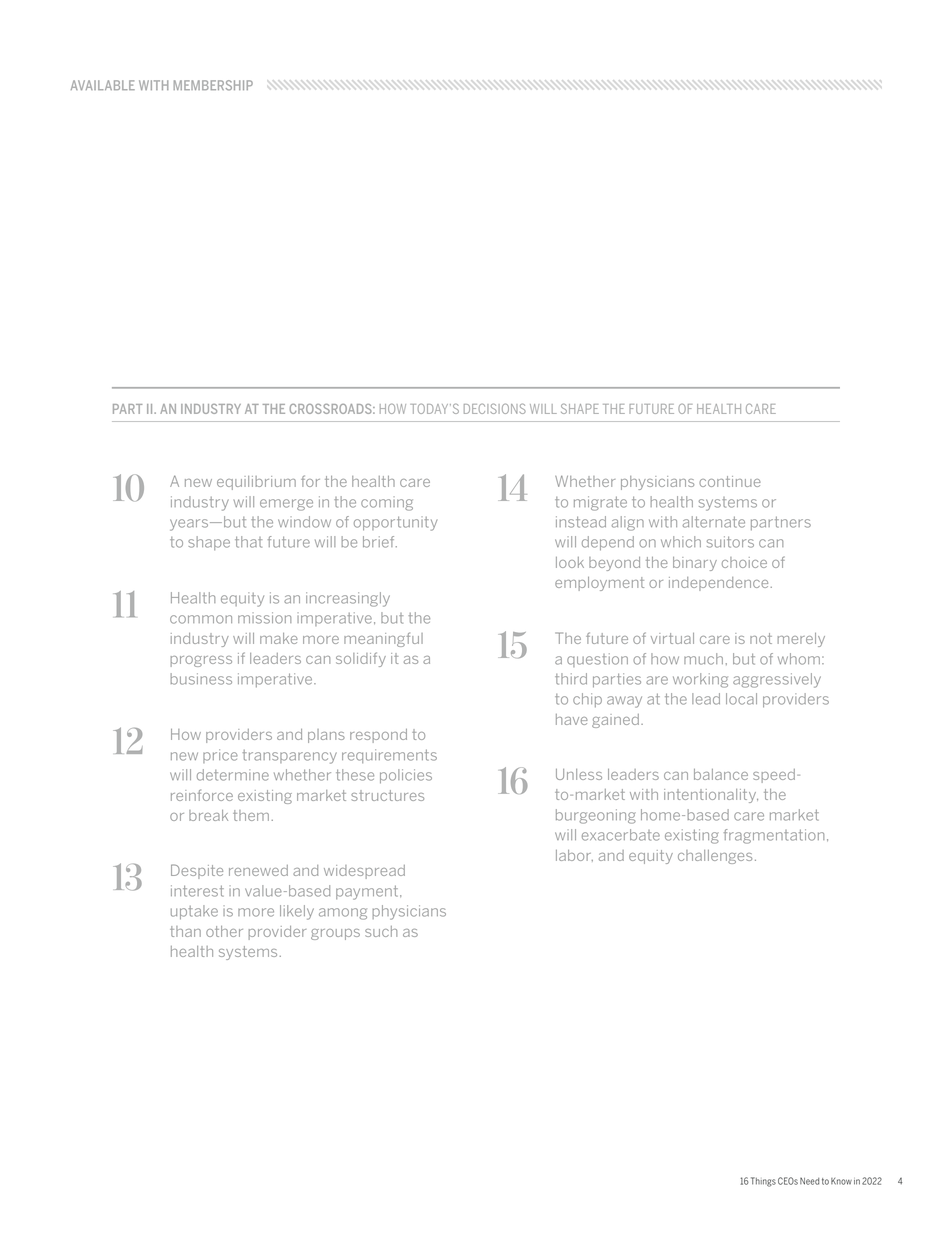 Image resolution: width=952 pixels, height=1233 pixels. Describe the element at coordinates (185, 931) in the document. I see `than` at that location.
